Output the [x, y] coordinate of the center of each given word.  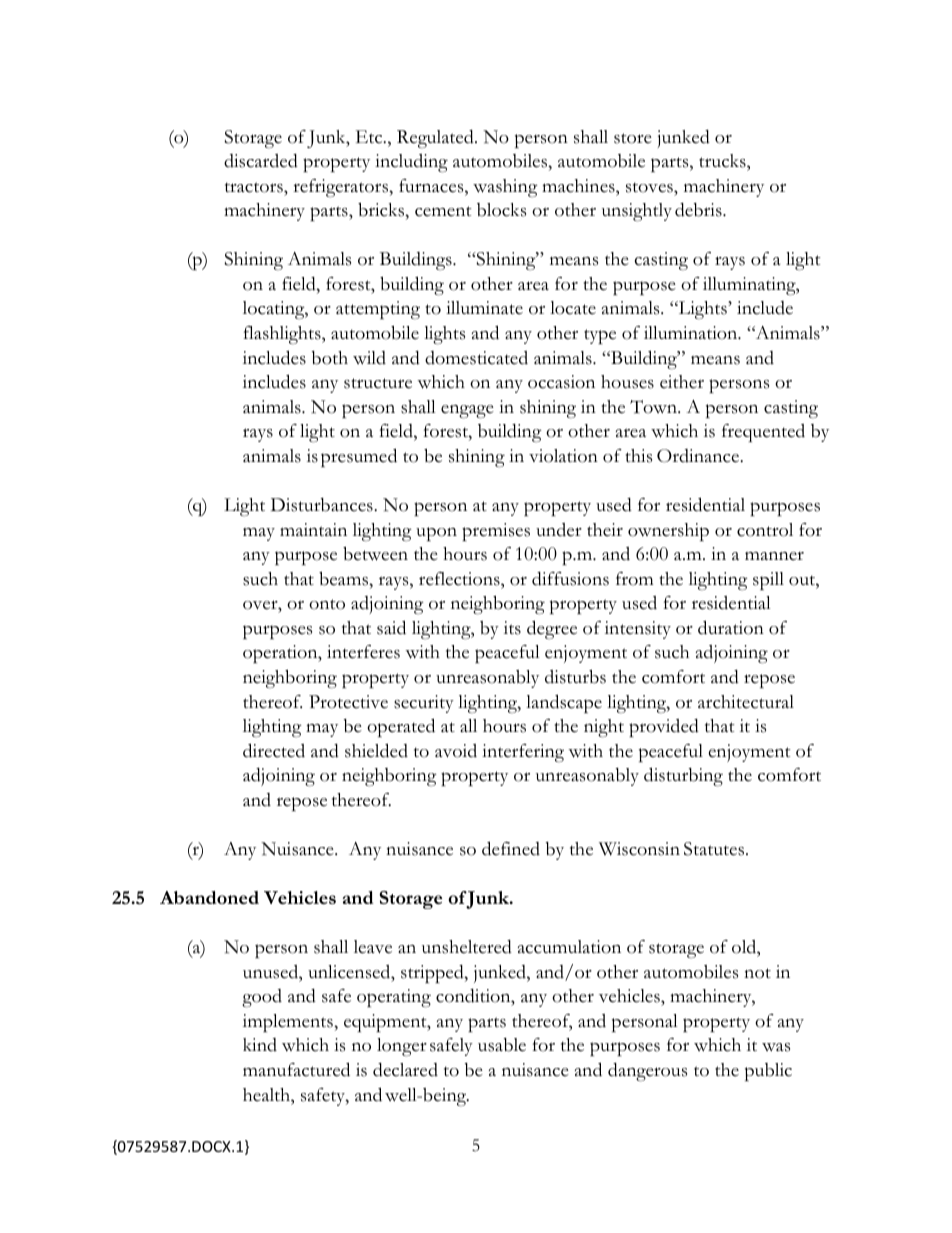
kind [260, 1045]
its [512, 628]
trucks [723, 162]
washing [505, 188]
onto [327, 604]
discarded [261, 160]
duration [731, 627]
